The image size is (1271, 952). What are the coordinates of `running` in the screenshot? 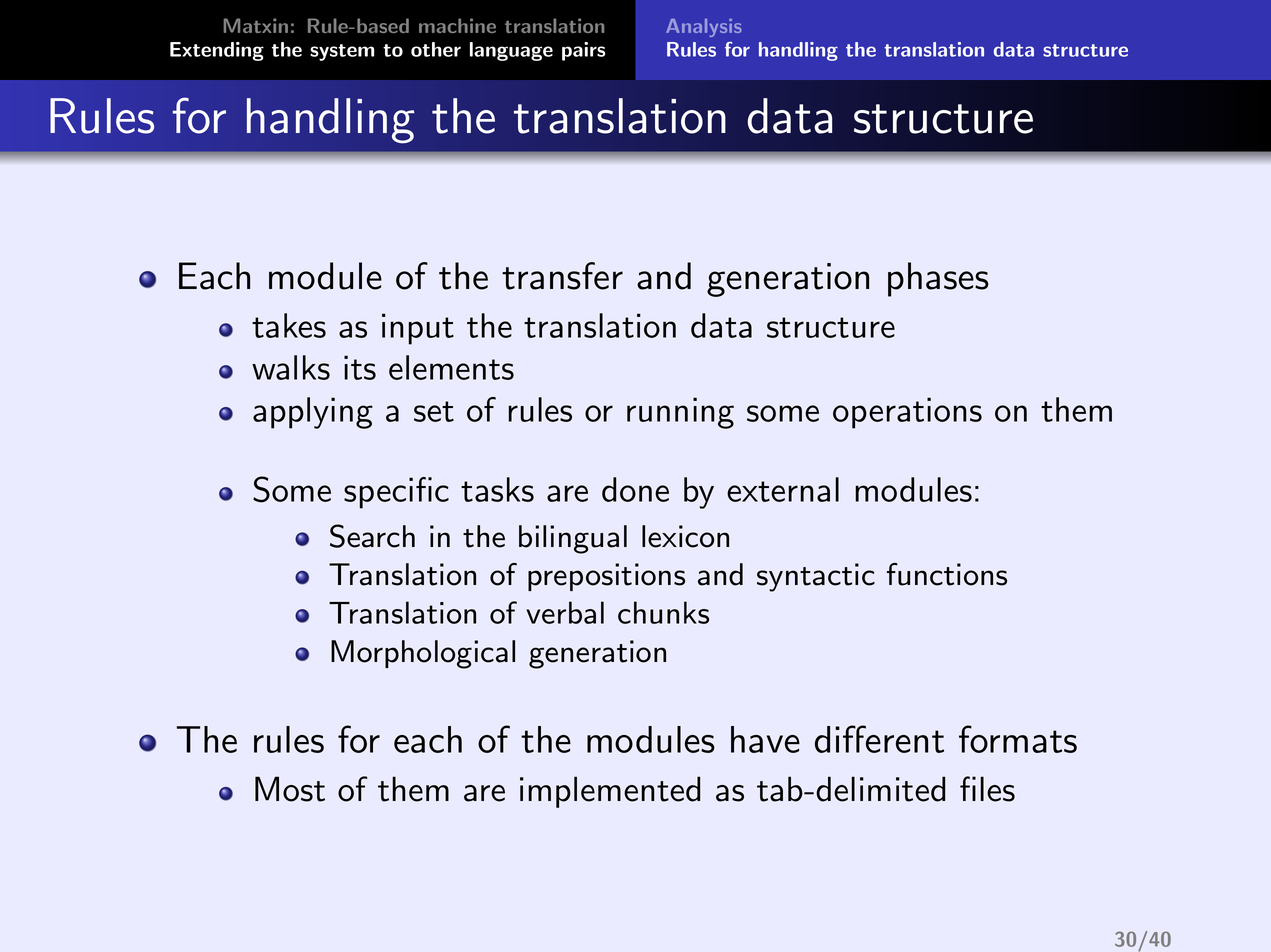 It's located at (680, 413).
